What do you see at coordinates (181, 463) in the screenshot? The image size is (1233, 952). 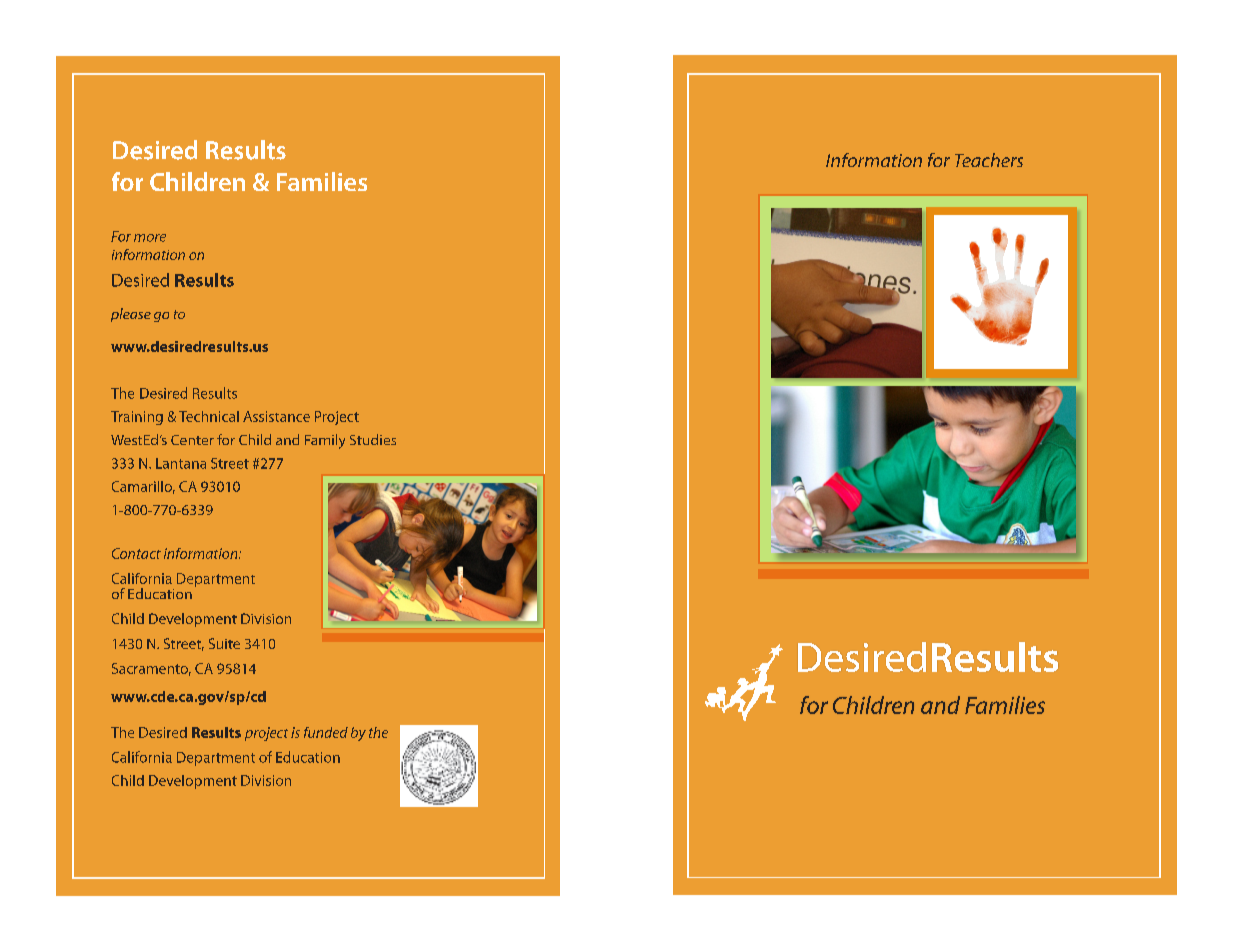 I see `Lantana` at bounding box center [181, 463].
